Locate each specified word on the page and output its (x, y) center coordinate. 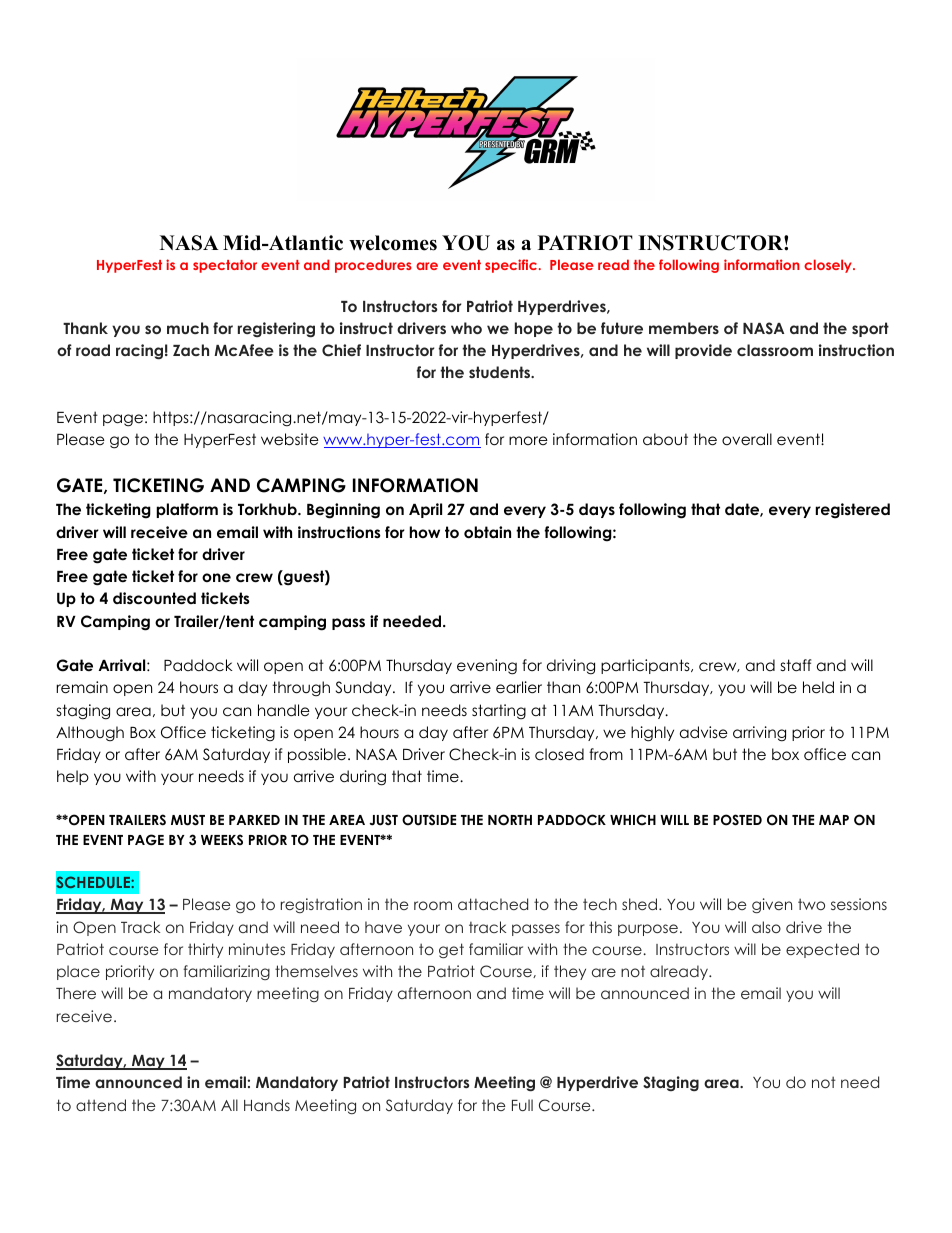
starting (499, 712)
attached (493, 904)
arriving (759, 734)
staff (796, 665)
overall (747, 439)
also (766, 927)
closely (829, 266)
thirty (205, 950)
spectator (225, 266)
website (290, 439)
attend (101, 1105)
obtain (487, 532)
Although (90, 734)
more (528, 440)
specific (511, 266)
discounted (154, 598)
